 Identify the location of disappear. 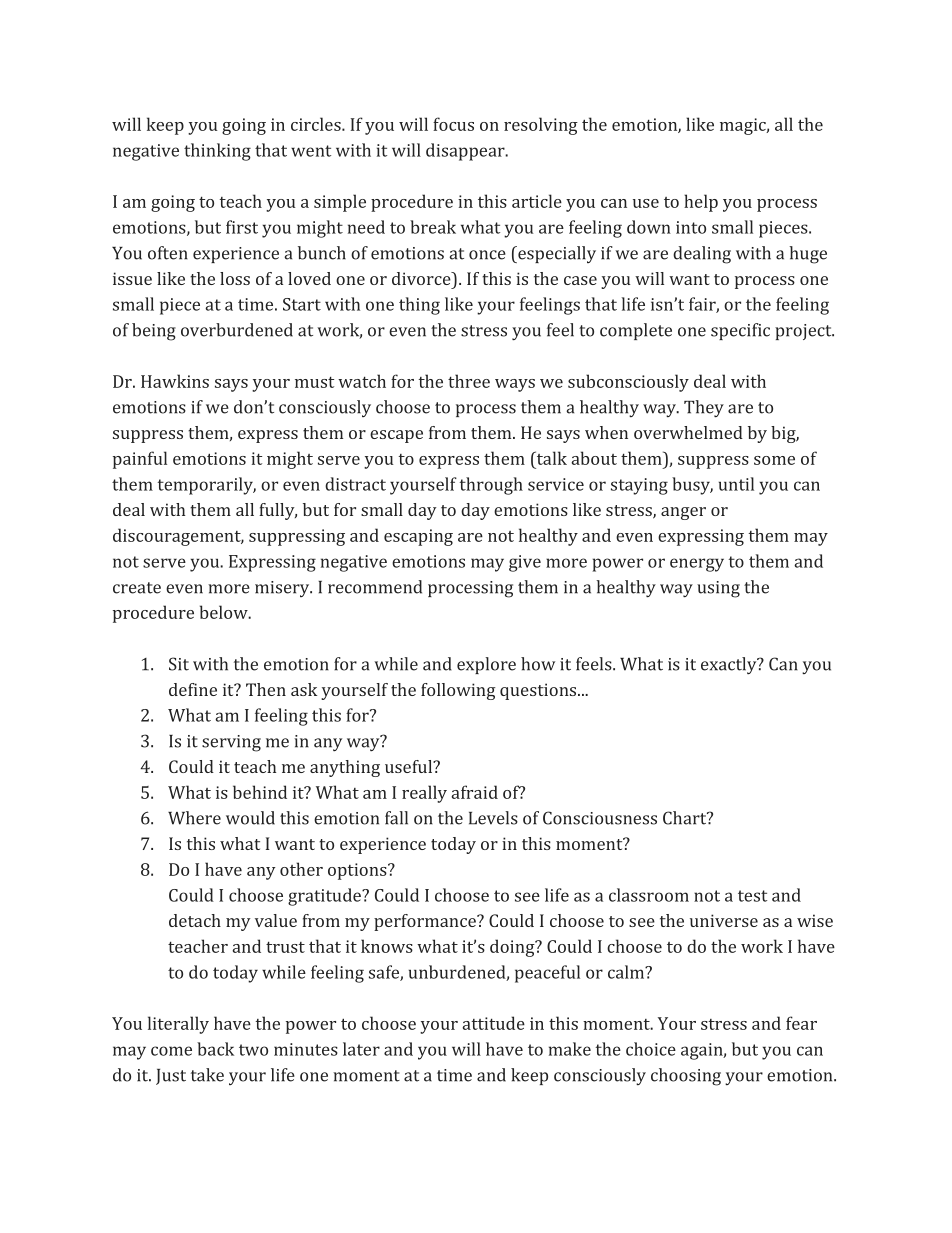
(466, 152).
